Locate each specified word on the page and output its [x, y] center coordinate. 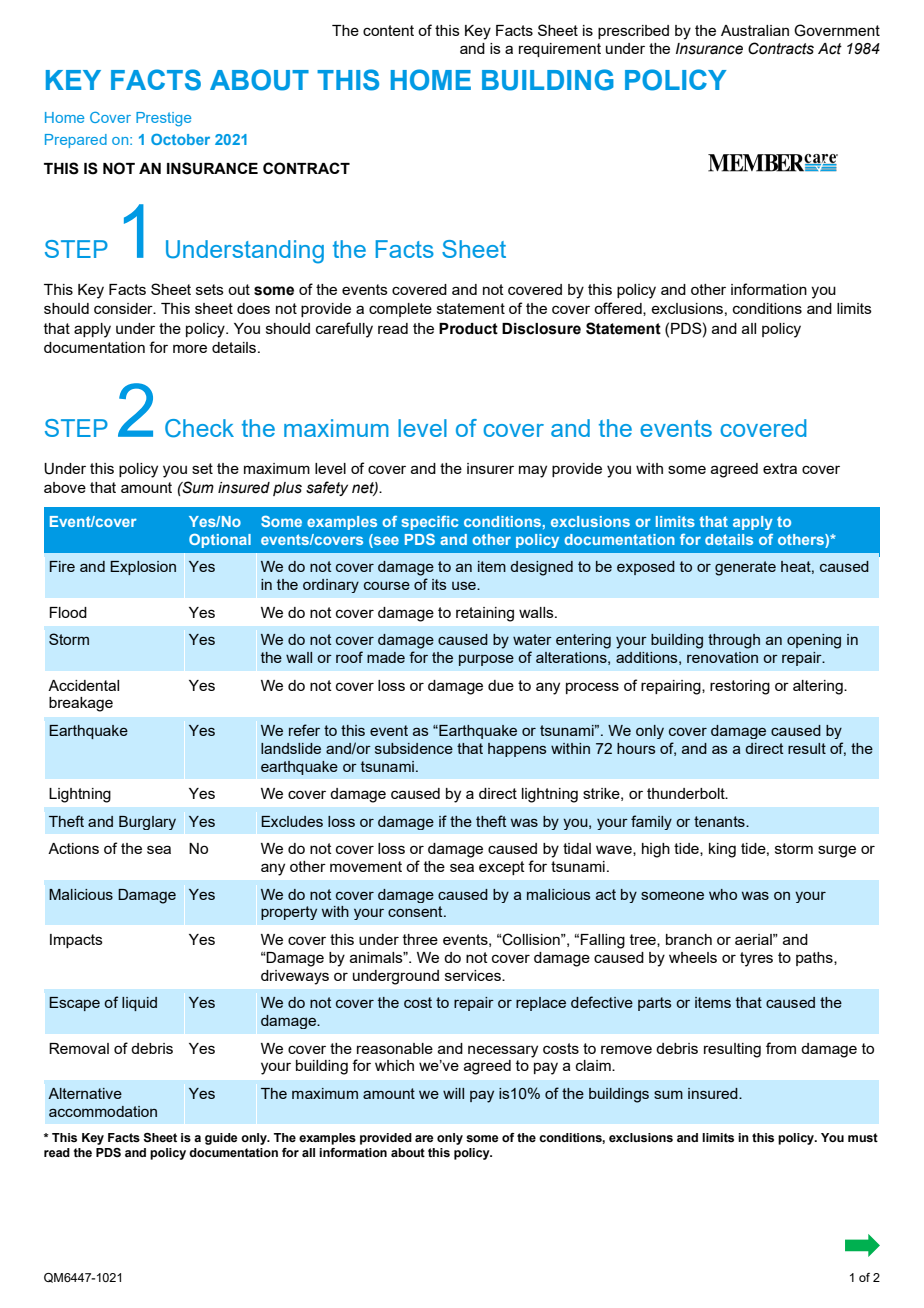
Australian [755, 30]
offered [619, 309]
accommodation [103, 1111]
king [722, 850]
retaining [485, 614]
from [781, 1048]
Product [468, 329]
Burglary [147, 823]
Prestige [163, 119]
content [388, 30]
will [453, 1093]
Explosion [143, 568]
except [502, 868]
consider [124, 308]
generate [745, 568]
